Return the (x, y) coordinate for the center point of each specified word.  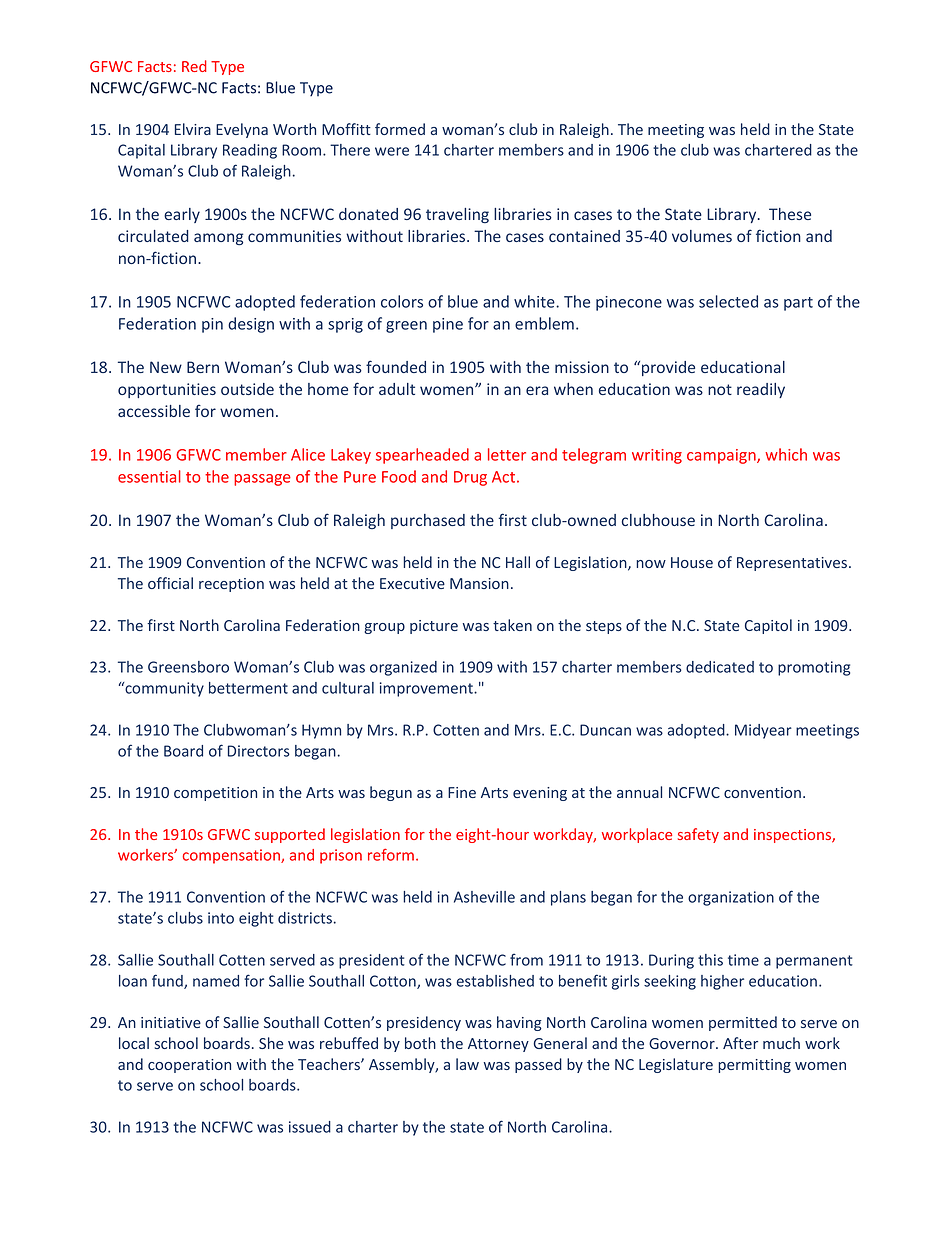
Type (227, 68)
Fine (462, 792)
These (790, 214)
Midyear (763, 731)
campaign (722, 456)
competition (215, 794)
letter (507, 454)
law (467, 1064)
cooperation (189, 1066)
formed (400, 129)
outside (247, 389)
